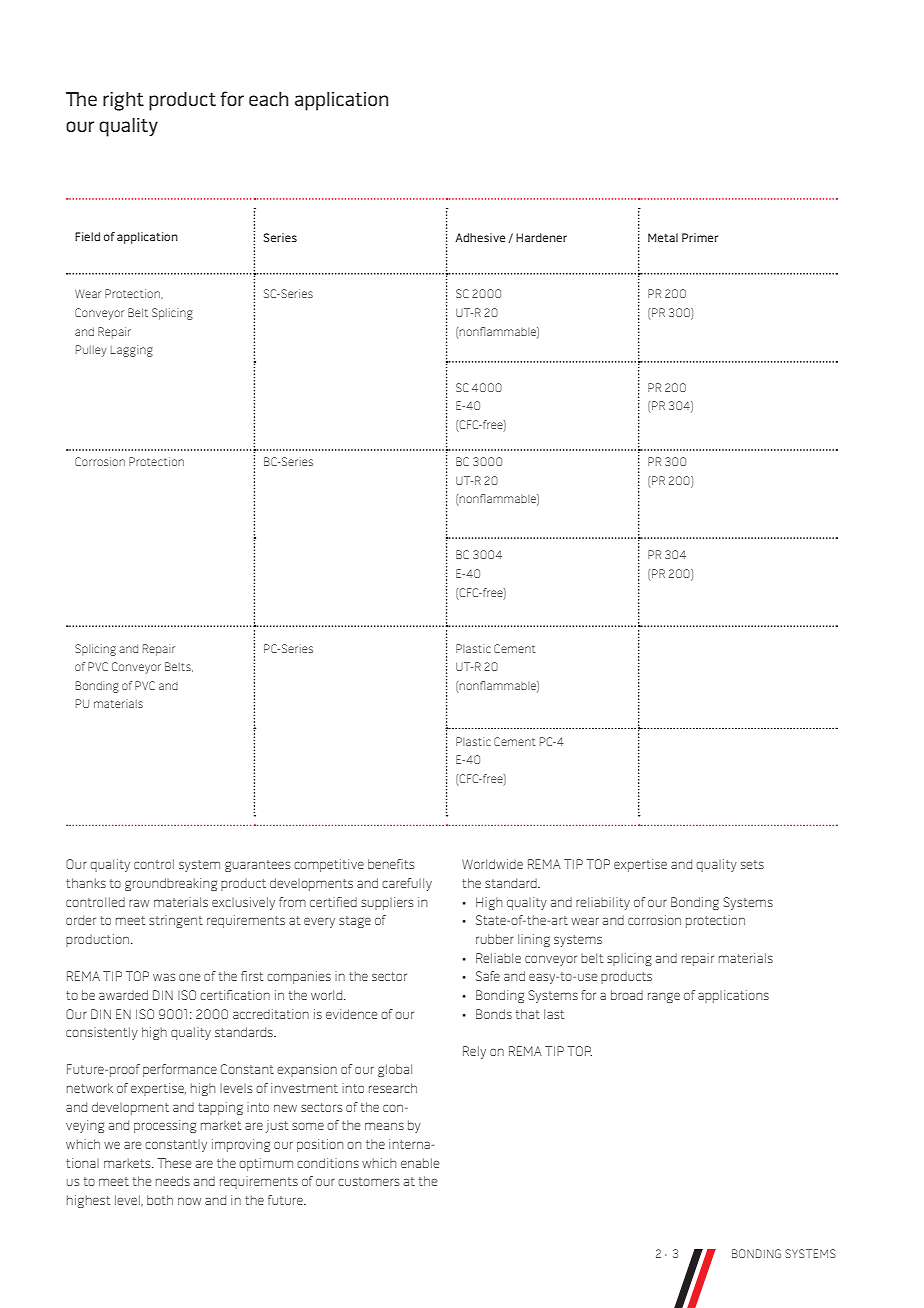  What do you see at coordinates (603, 903) in the image?
I see `reliability` at bounding box center [603, 903].
